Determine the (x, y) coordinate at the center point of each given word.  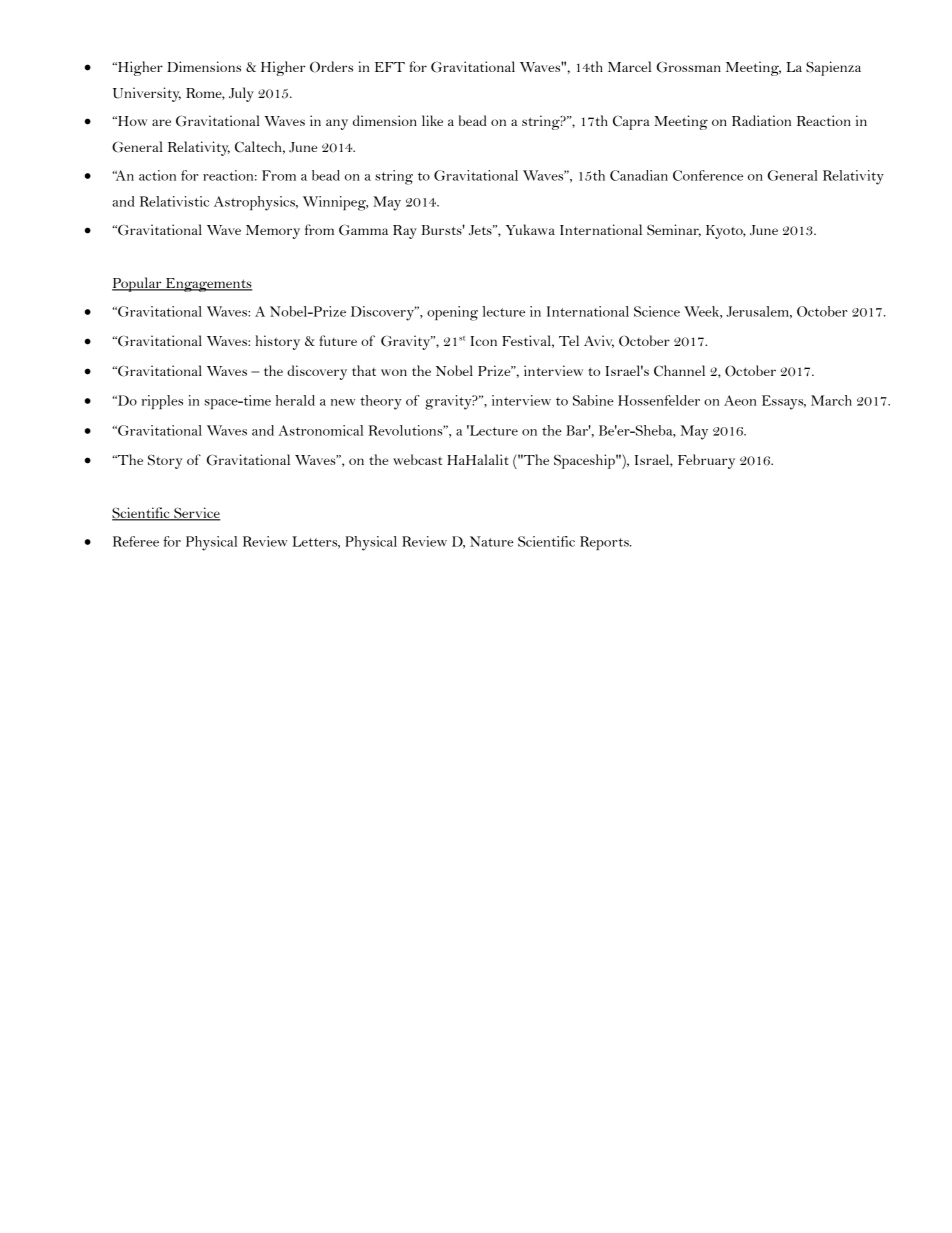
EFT (390, 67)
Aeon (740, 400)
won (394, 372)
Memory (273, 232)
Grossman (689, 67)
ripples (162, 402)
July (241, 94)
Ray (405, 232)
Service (196, 514)
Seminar (674, 230)
